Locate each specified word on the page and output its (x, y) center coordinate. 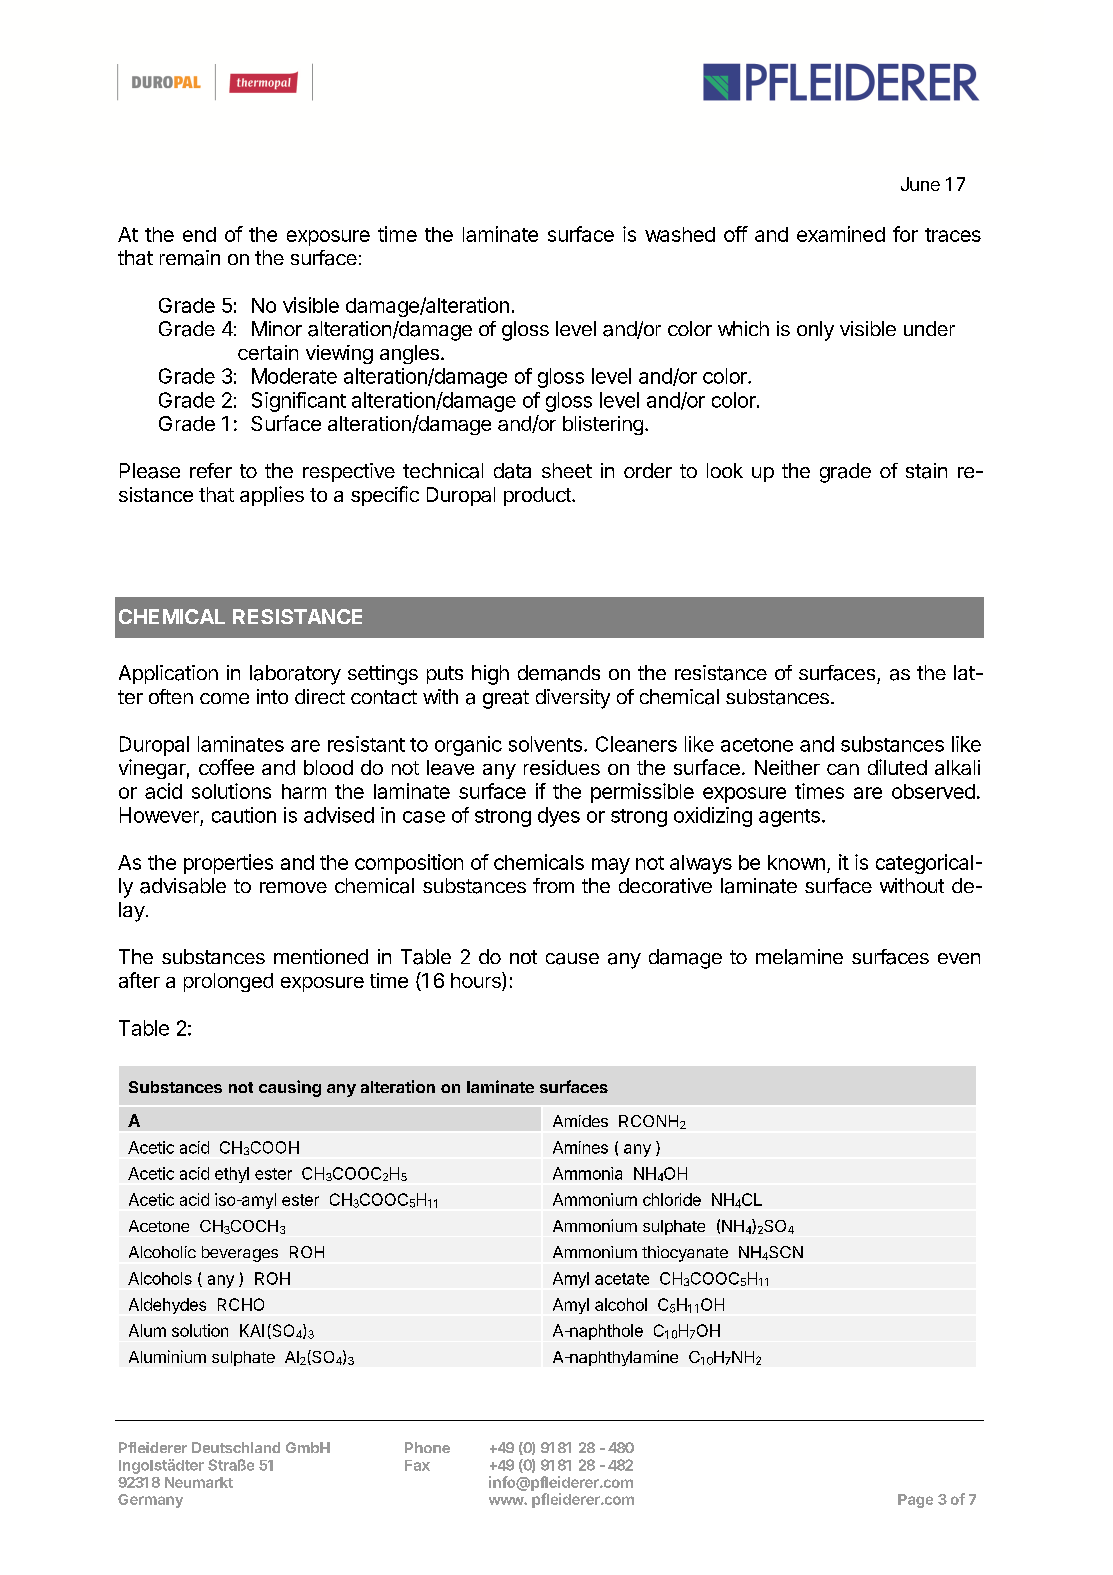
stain (926, 471)
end (199, 234)
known (796, 862)
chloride (672, 1199)
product (538, 496)
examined (841, 234)
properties (228, 864)
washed (680, 234)
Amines (580, 1147)
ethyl (232, 1175)
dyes (559, 817)
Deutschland (236, 1447)
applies (272, 496)
